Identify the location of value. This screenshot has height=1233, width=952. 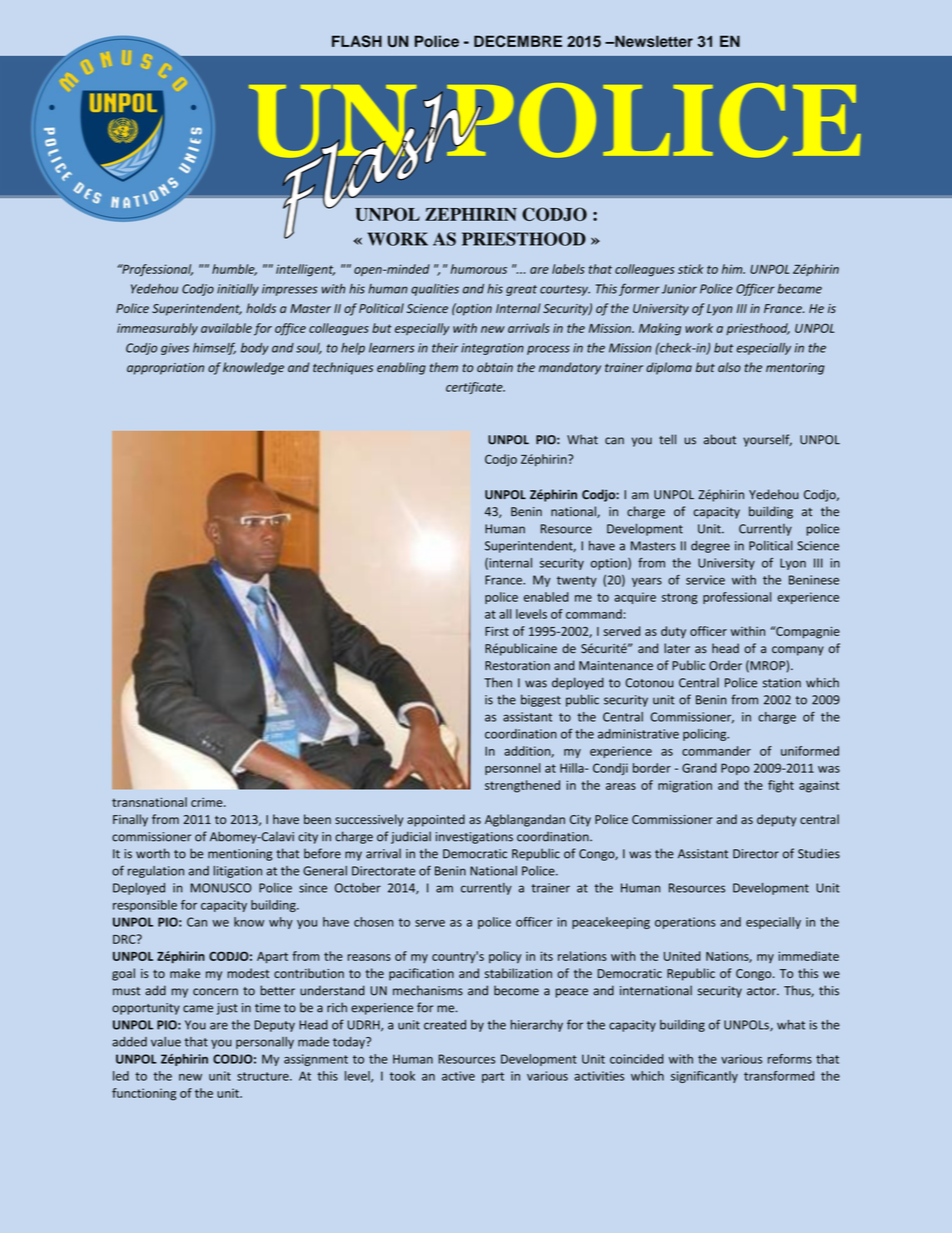
(166, 1042).
